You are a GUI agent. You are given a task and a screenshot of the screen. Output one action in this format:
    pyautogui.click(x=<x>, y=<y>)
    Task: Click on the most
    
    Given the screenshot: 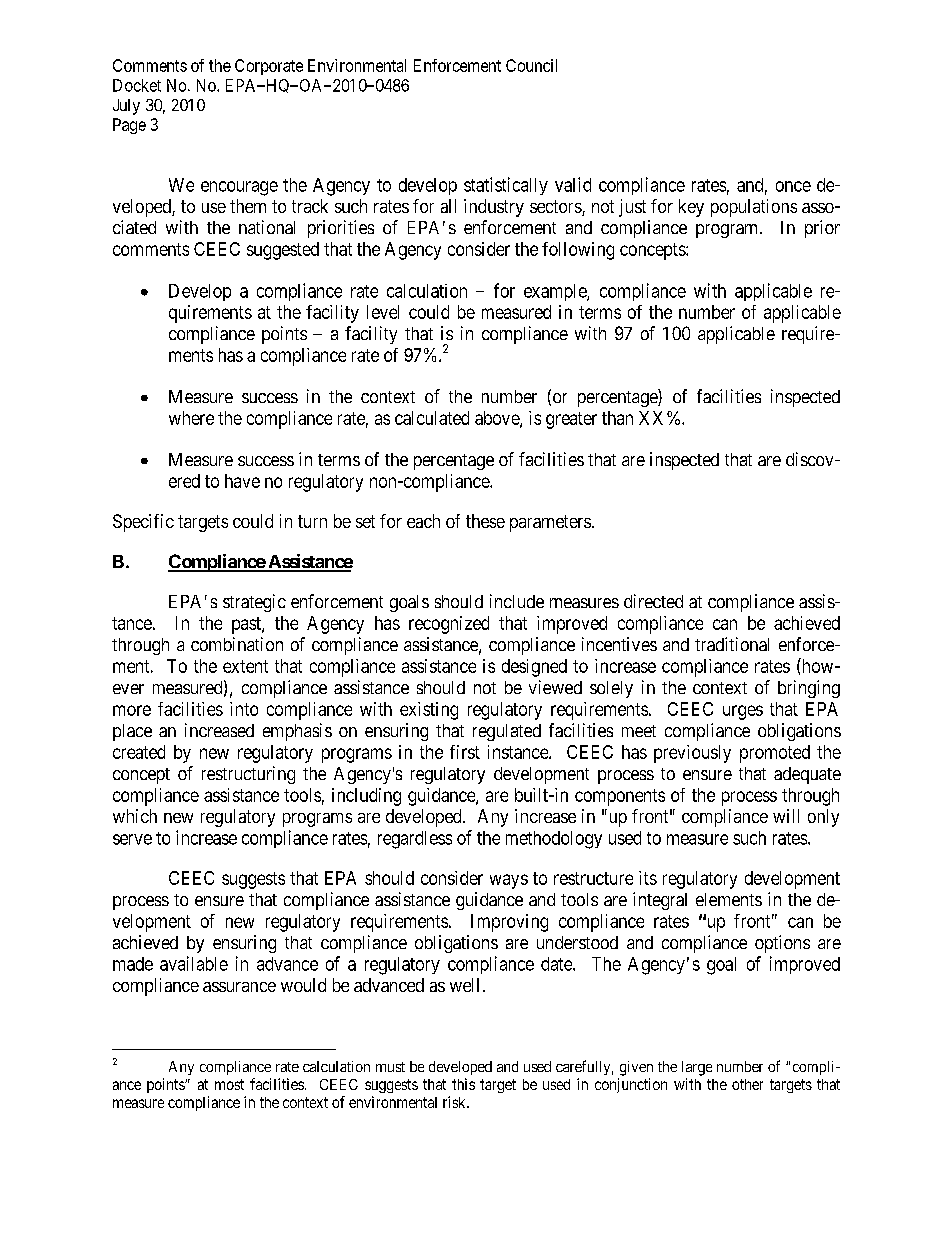 What is the action you would take?
    pyautogui.click(x=229, y=1084)
